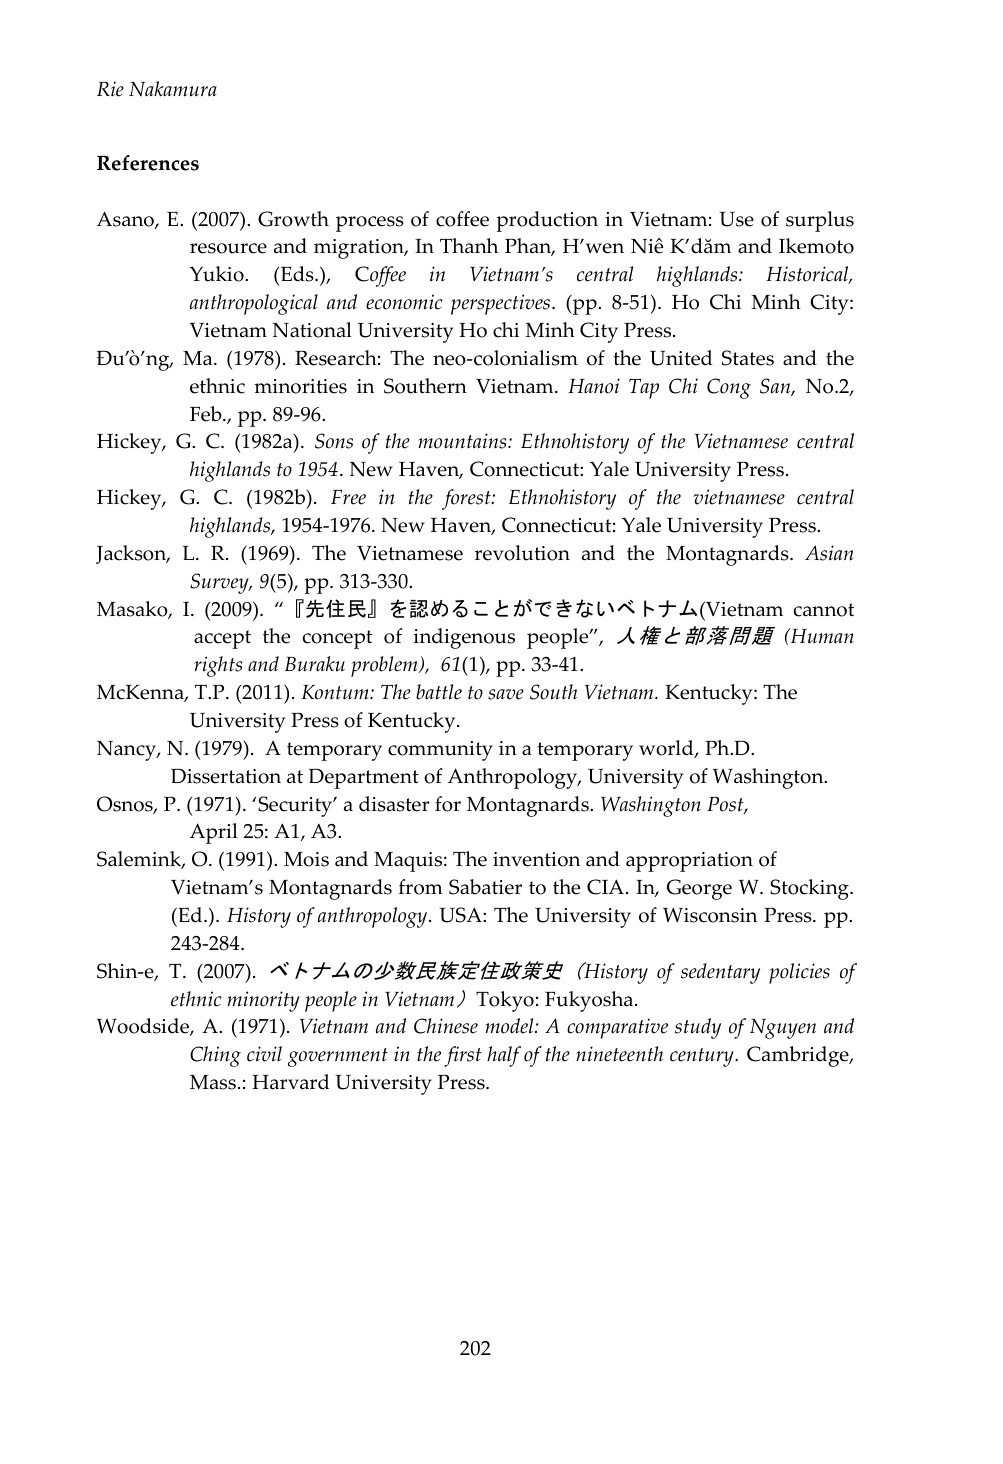 The image size is (1003, 1464). Describe the element at coordinates (689, 862) in the screenshot. I see `appropriation` at that location.
